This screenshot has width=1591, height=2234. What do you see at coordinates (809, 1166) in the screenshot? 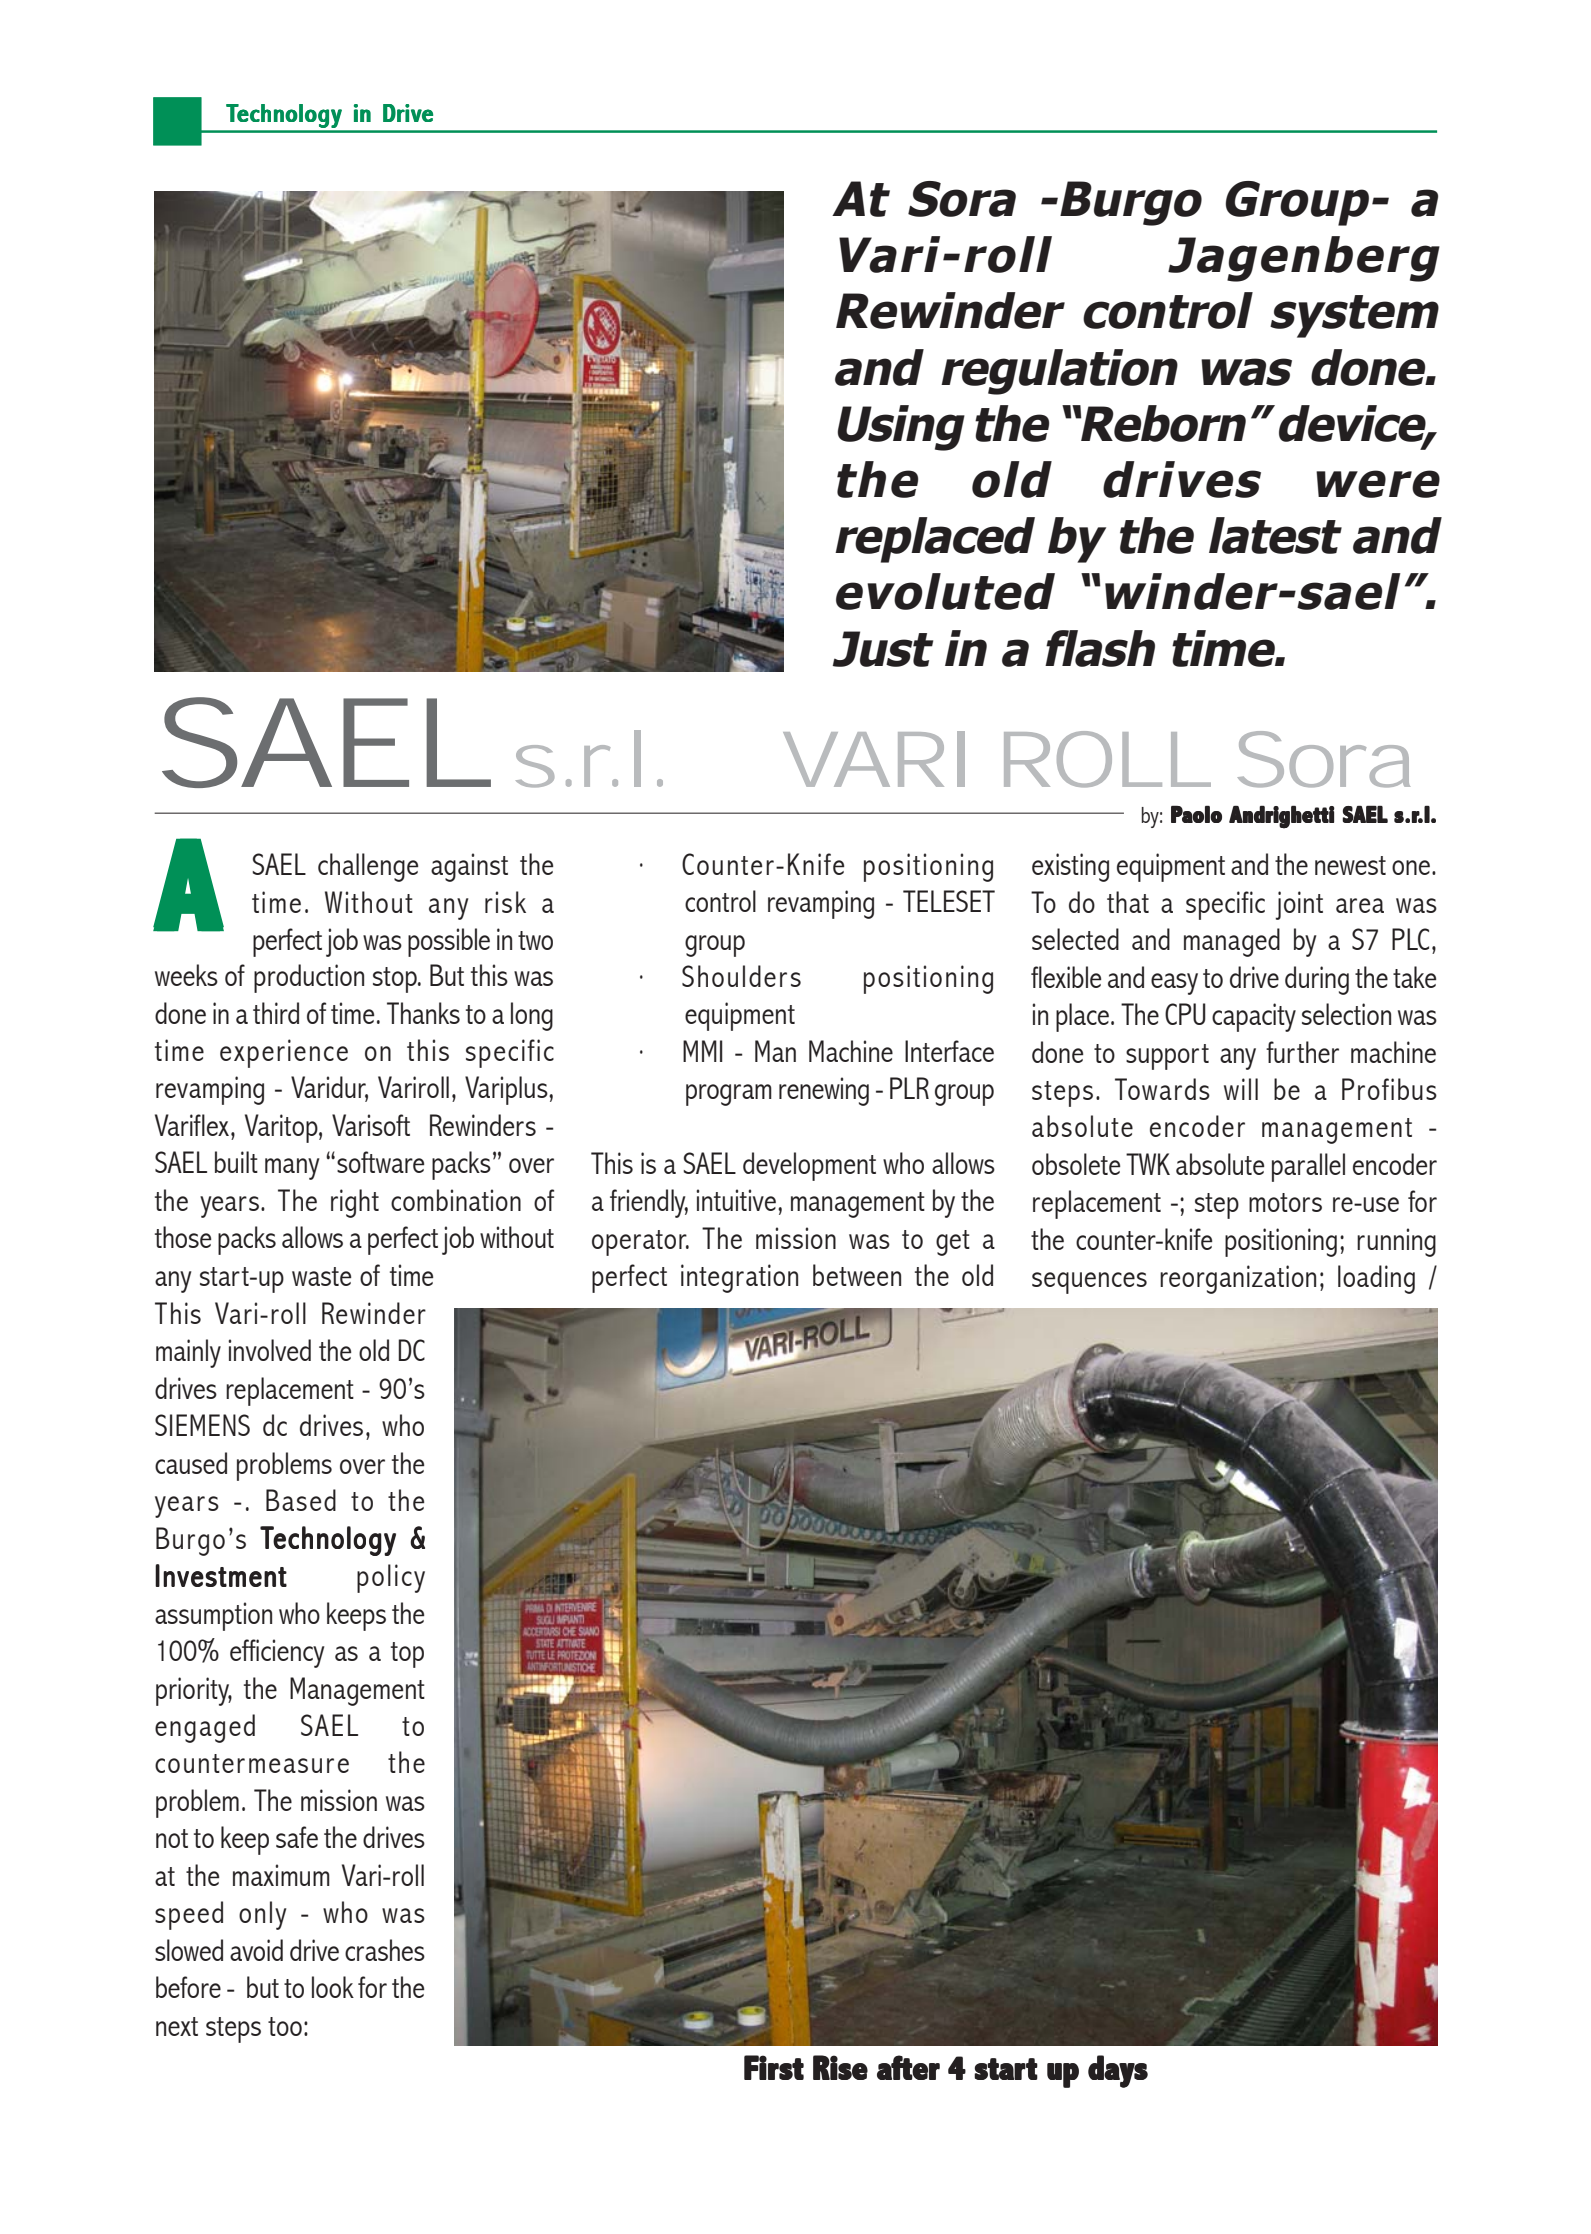
I see `development` at bounding box center [809, 1166].
